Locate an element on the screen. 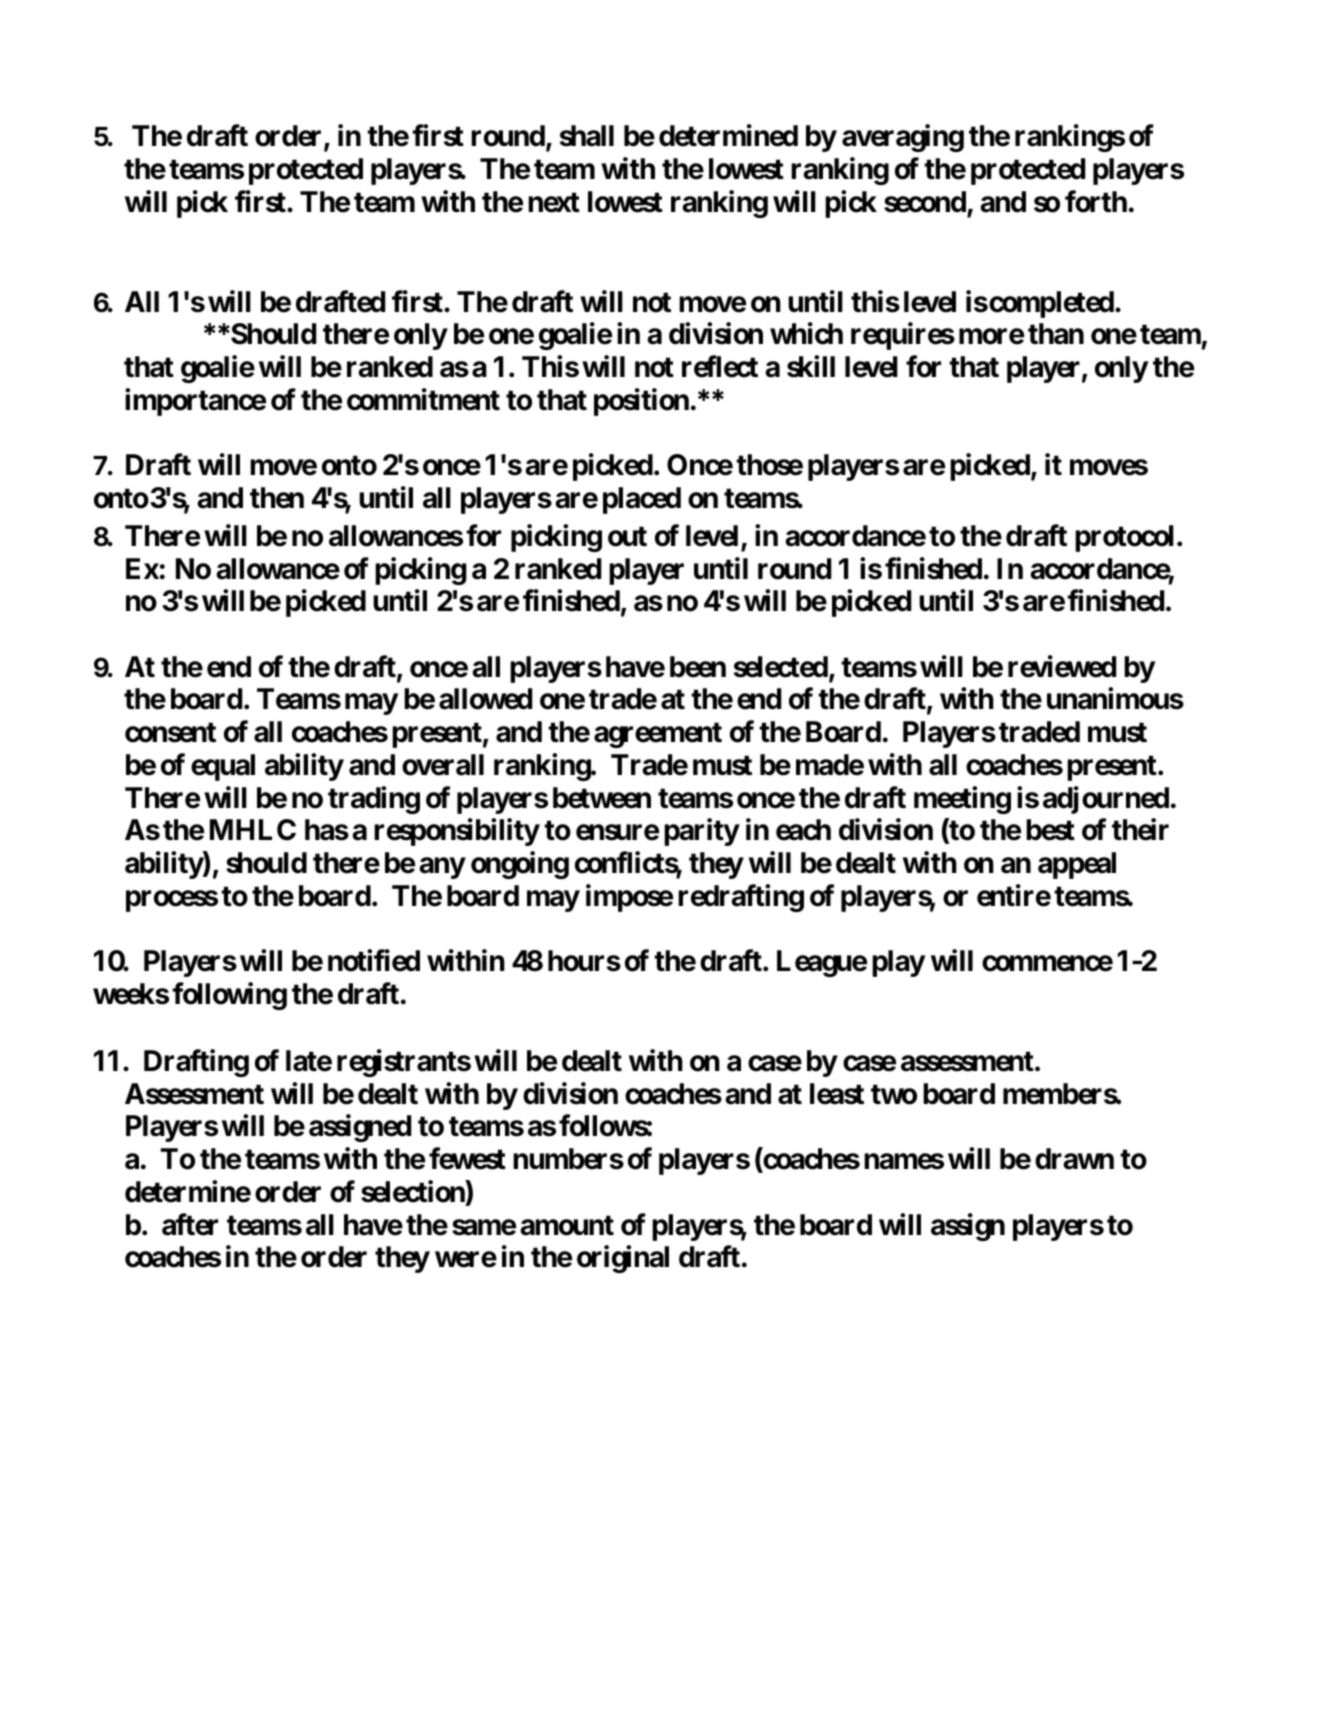 The image size is (1339, 1732). then is located at coordinates (277, 498).
